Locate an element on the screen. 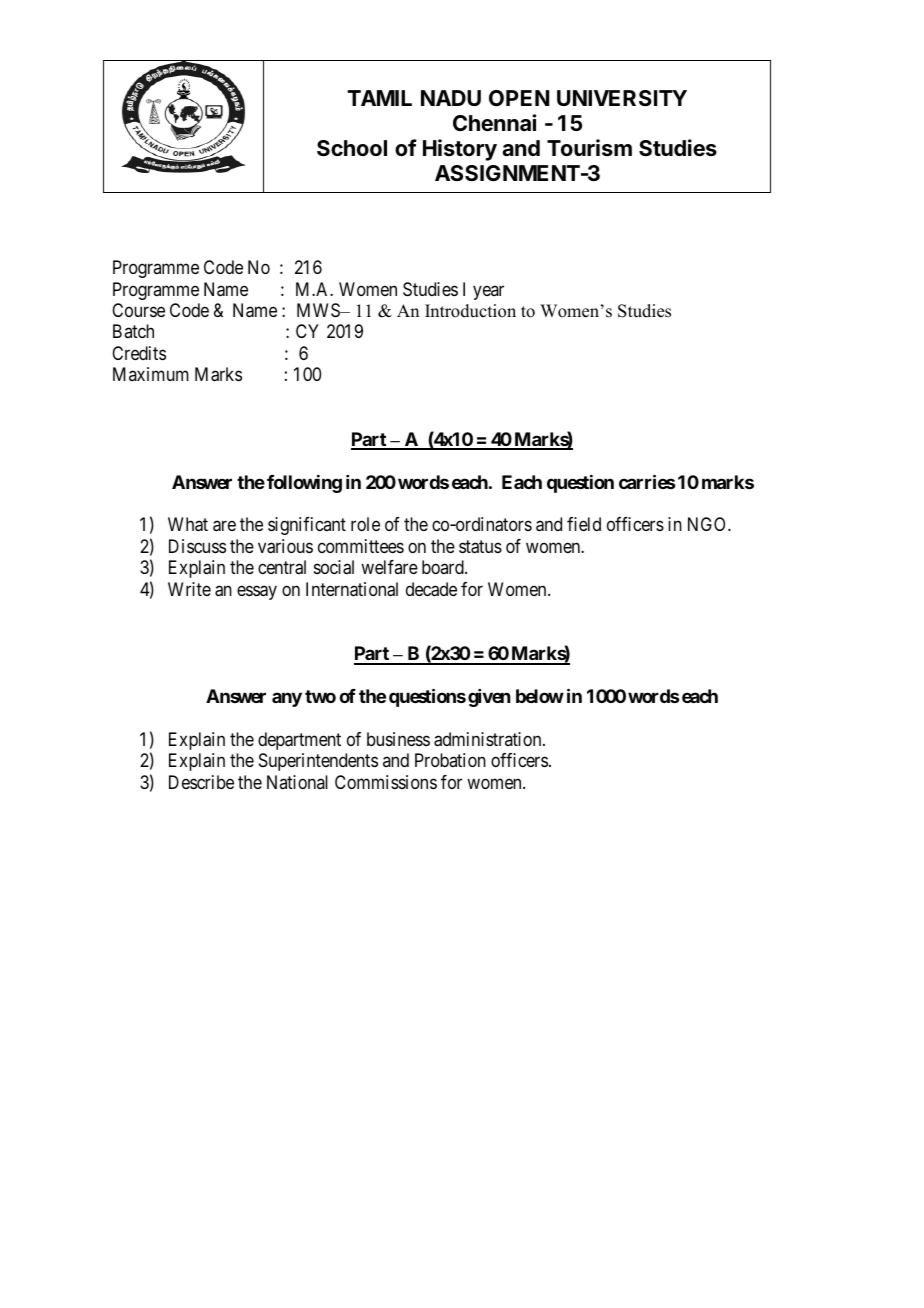 The image size is (924, 1308). Tourism is located at coordinates (589, 147).
